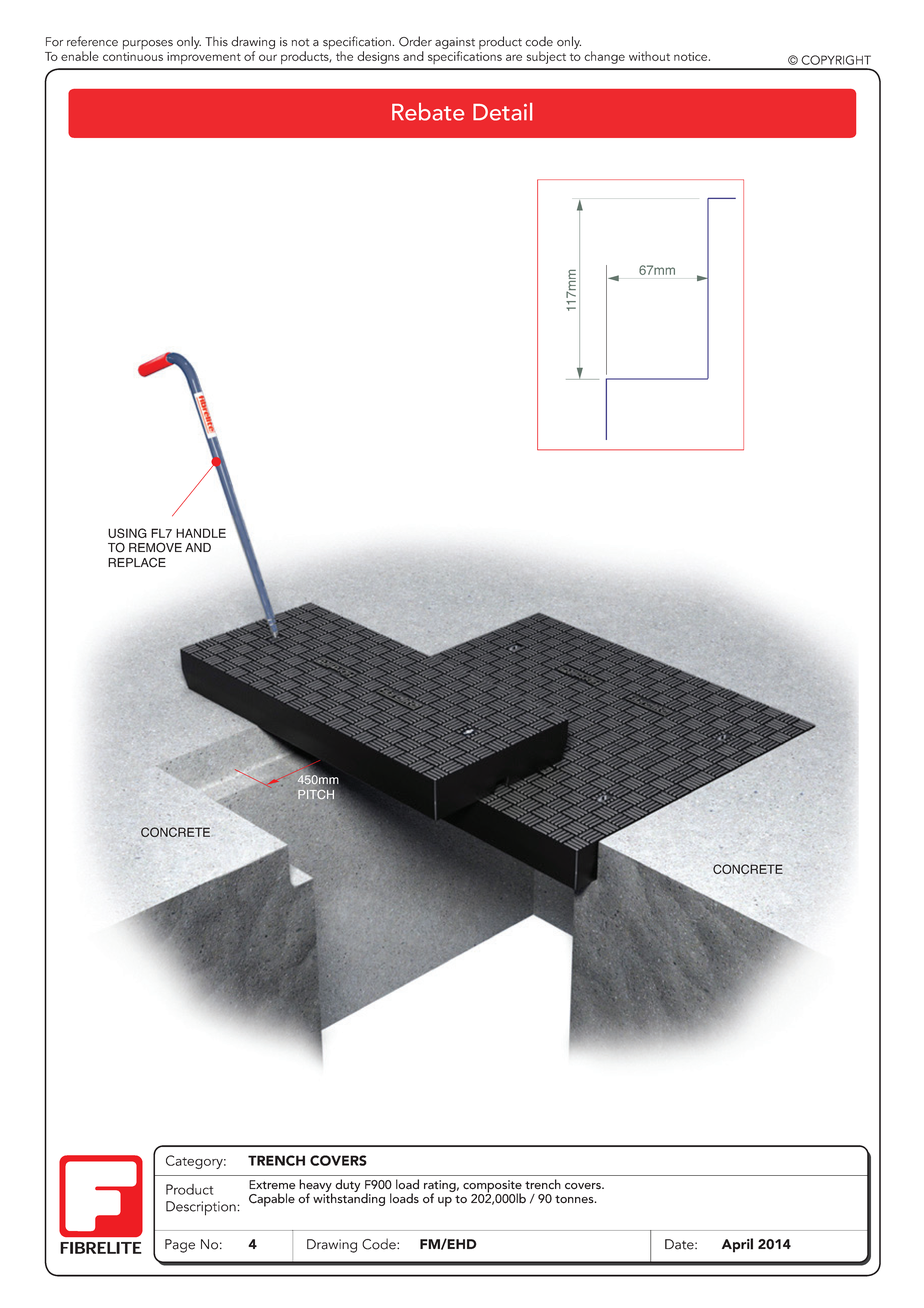  What do you see at coordinates (272, 1200) in the screenshot?
I see `Capable` at bounding box center [272, 1200].
